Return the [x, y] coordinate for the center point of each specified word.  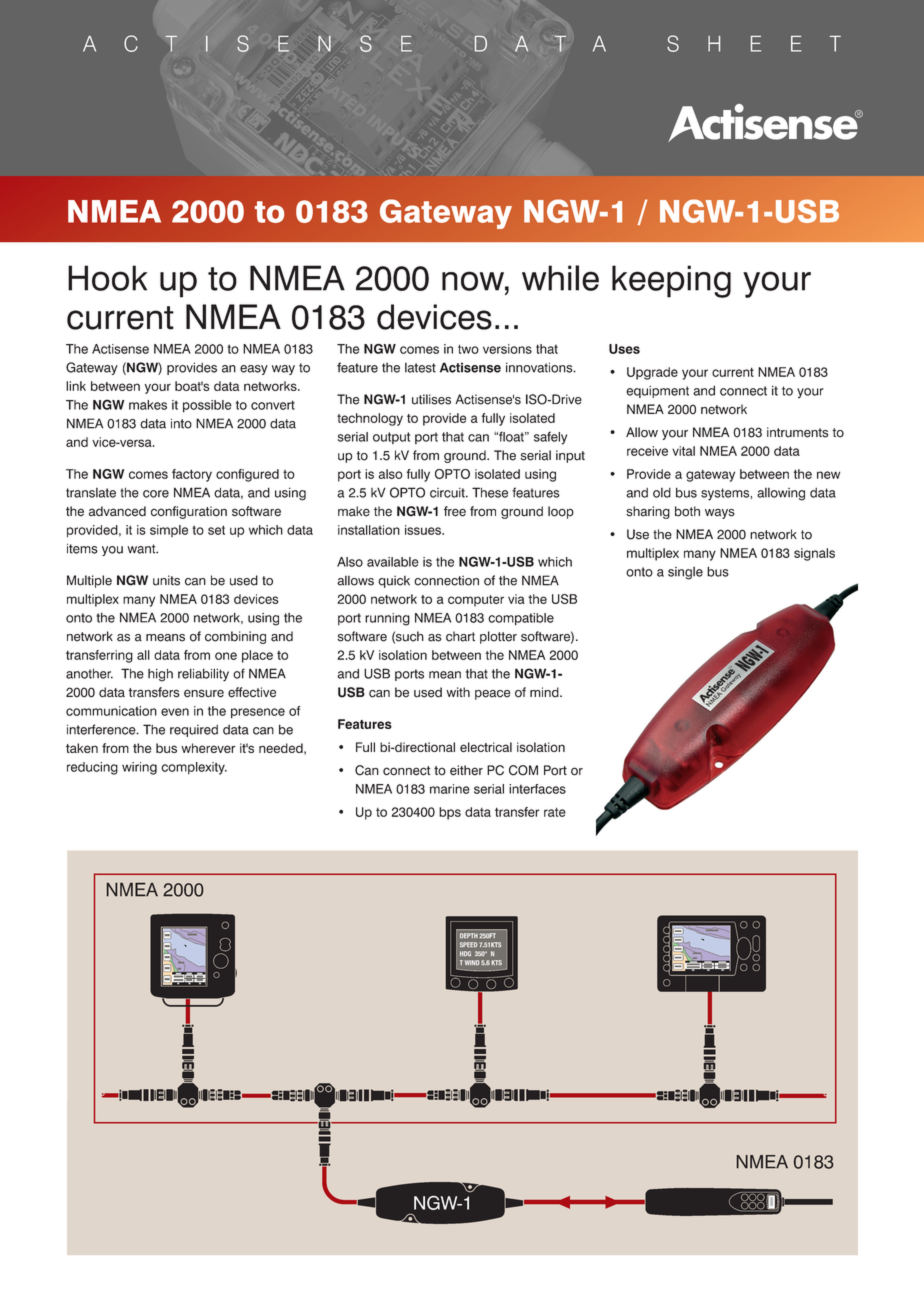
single [685, 573]
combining [235, 637]
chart [460, 636]
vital [683, 451]
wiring [139, 768]
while [560, 278]
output [391, 438]
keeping [671, 281]
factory [192, 475]
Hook [107, 278]
